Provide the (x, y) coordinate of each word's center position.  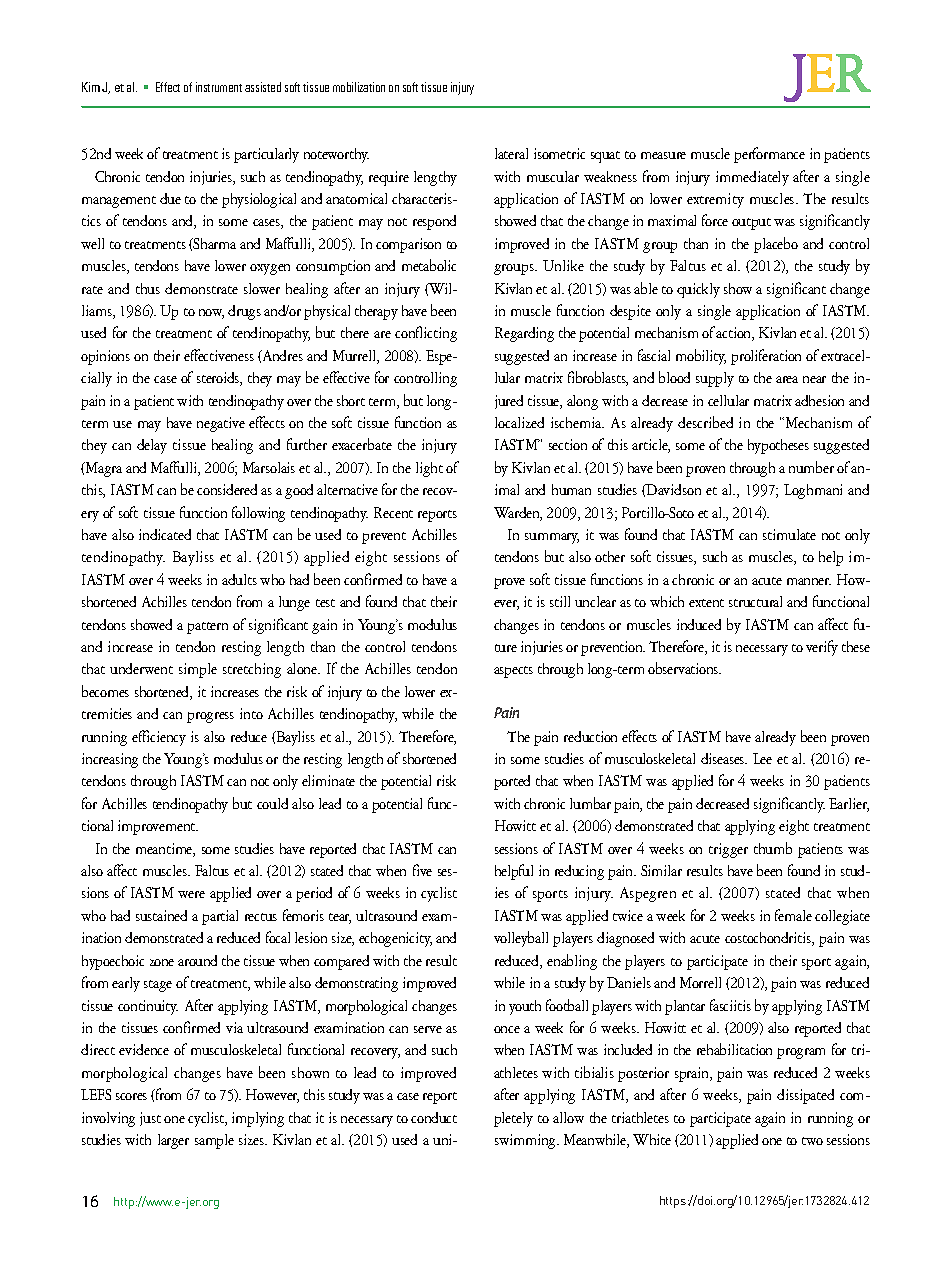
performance (769, 155)
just (150, 1119)
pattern (207, 628)
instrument (219, 87)
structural (755, 601)
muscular (553, 176)
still (560, 601)
